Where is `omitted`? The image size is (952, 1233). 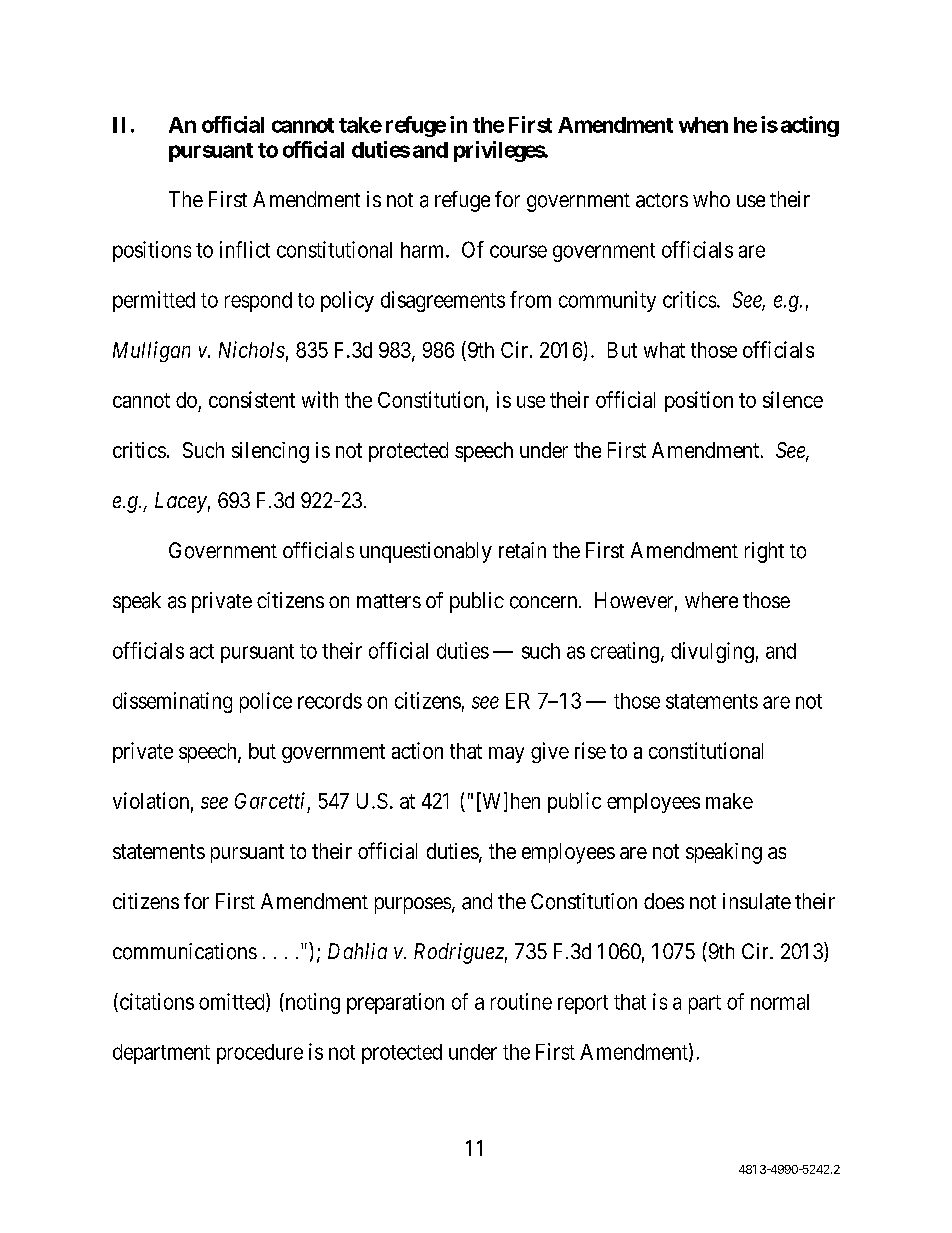 omitted is located at coordinates (233, 1002).
